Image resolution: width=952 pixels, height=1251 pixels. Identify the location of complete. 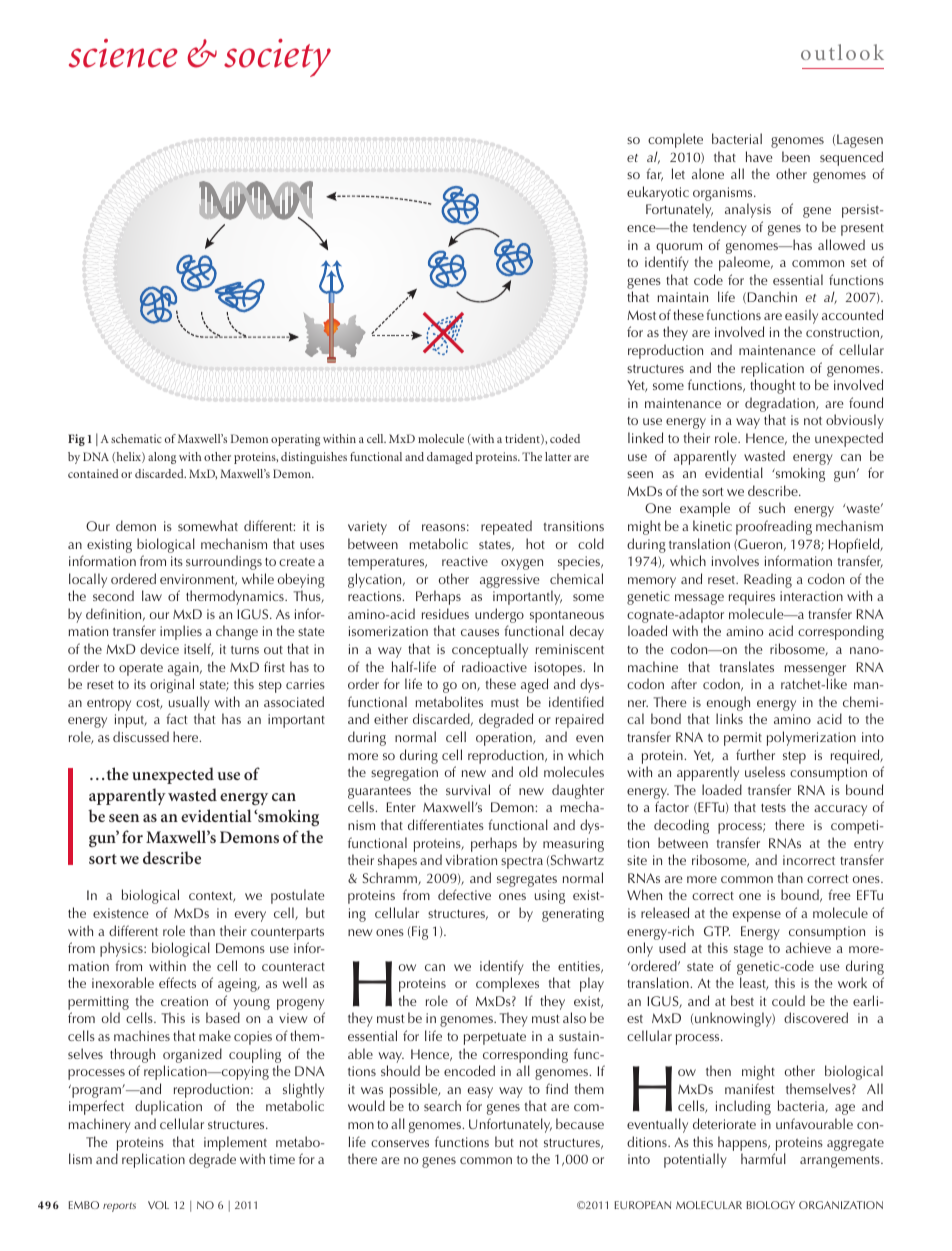
(675, 140).
